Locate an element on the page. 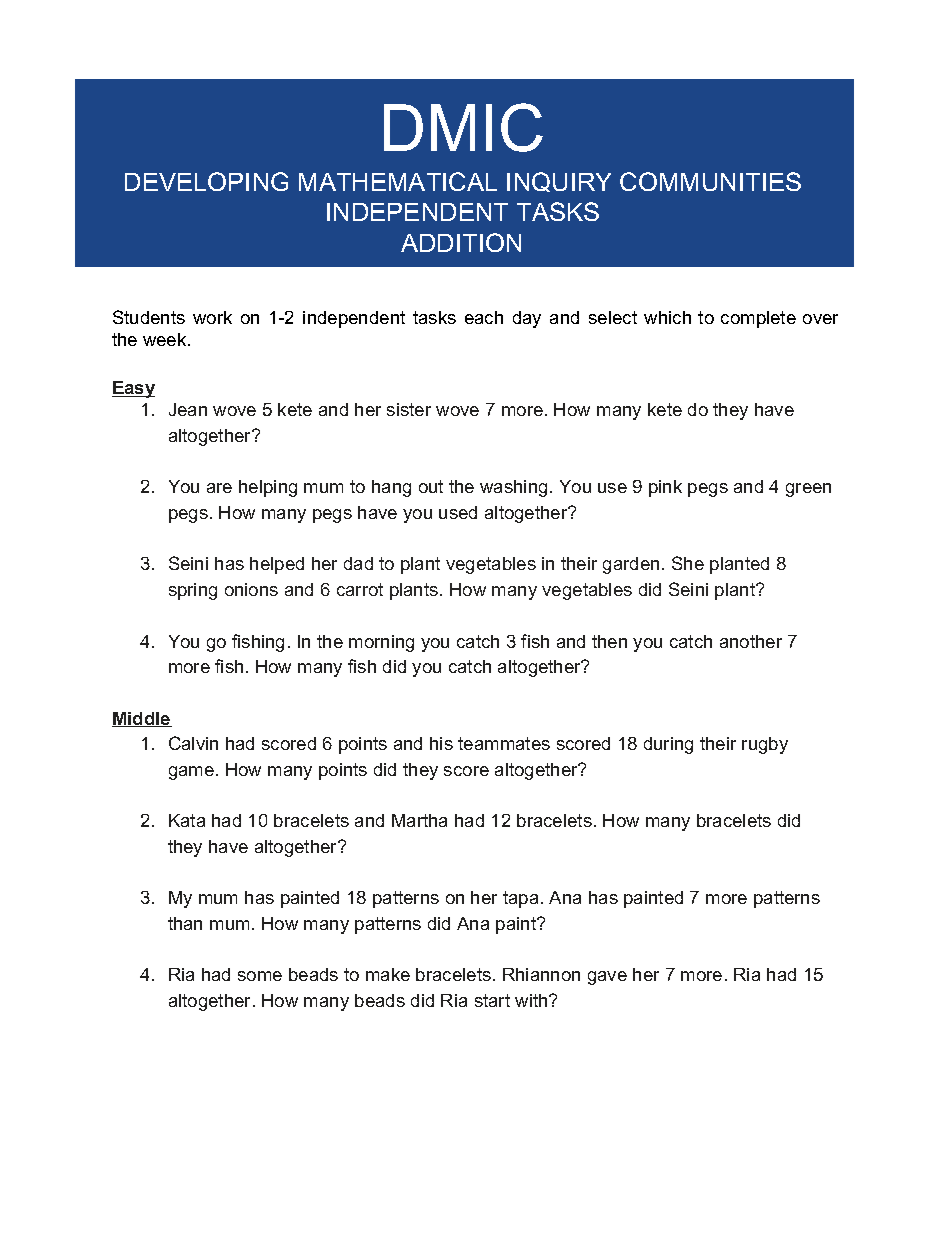 Image resolution: width=952 pixels, height=1233 pixels. each is located at coordinates (484, 317).
